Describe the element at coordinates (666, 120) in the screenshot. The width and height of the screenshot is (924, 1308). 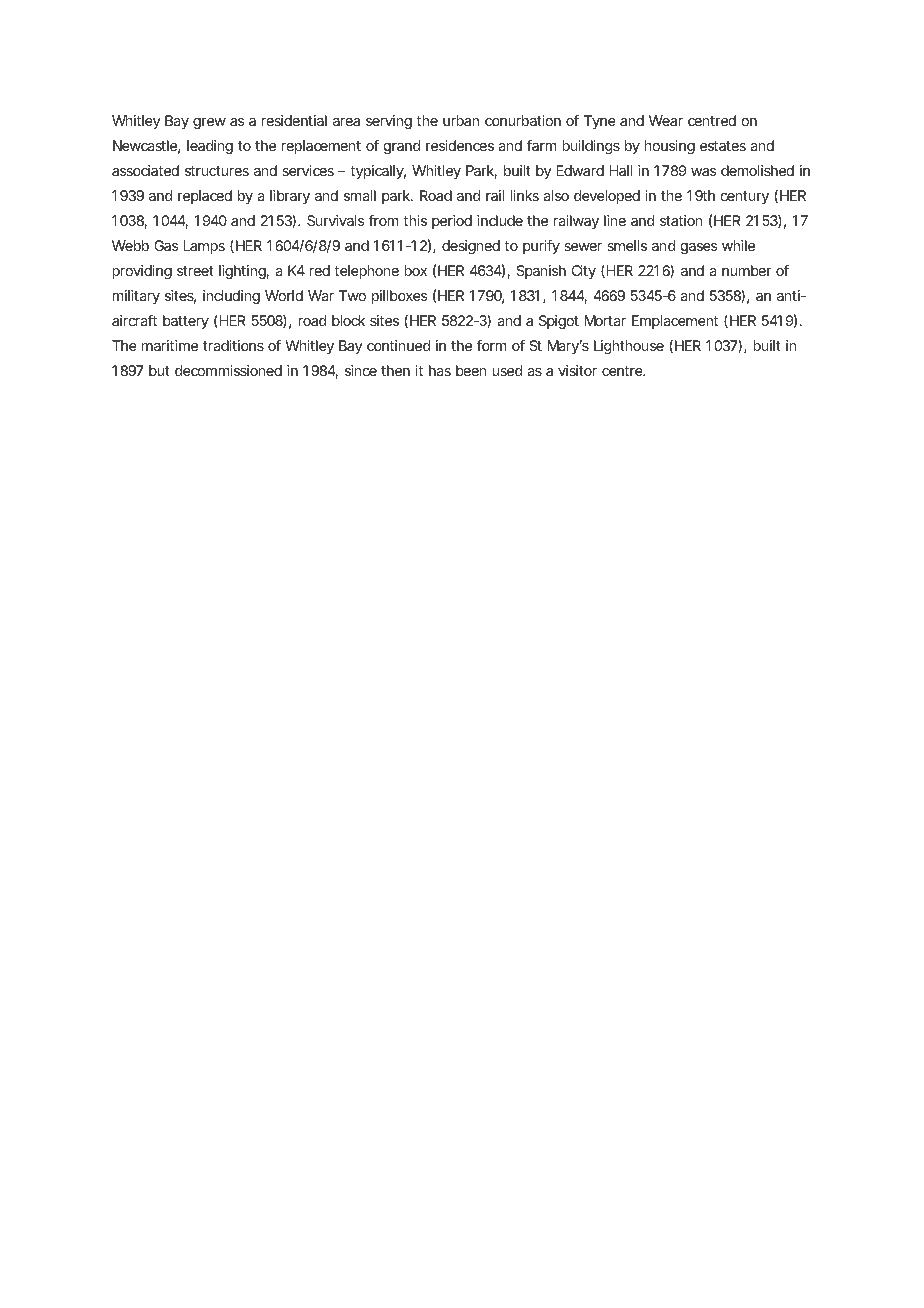
I see `Wear` at that location.
